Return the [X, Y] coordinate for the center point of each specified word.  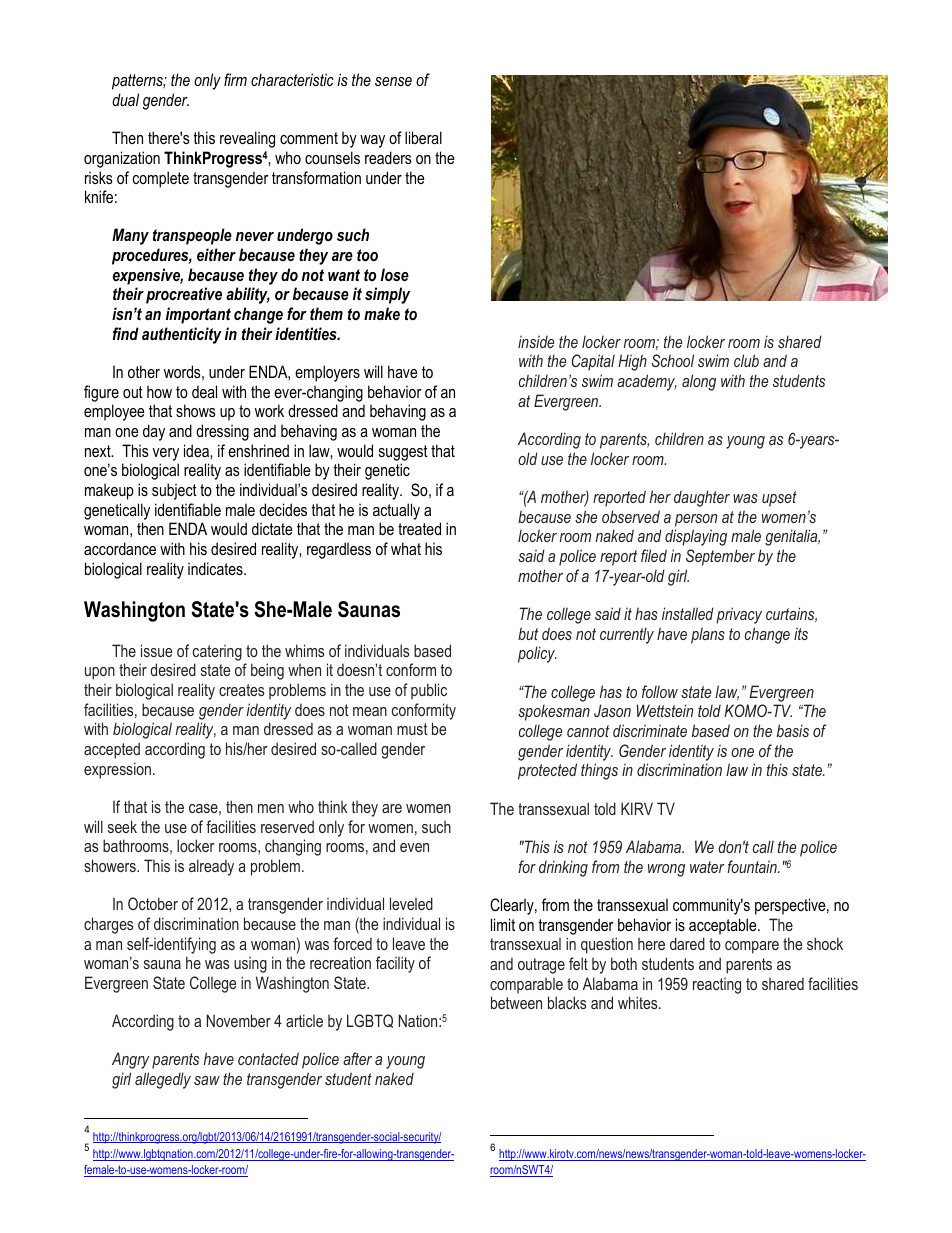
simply [387, 295]
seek [122, 826]
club [746, 360]
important [198, 315]
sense [393, 81]
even [414, 847]
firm [235, 79]
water [707, 867]
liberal [423, 137]
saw [207, 1080]
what [406, 548]
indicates [216, 568]
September [720, 557]
